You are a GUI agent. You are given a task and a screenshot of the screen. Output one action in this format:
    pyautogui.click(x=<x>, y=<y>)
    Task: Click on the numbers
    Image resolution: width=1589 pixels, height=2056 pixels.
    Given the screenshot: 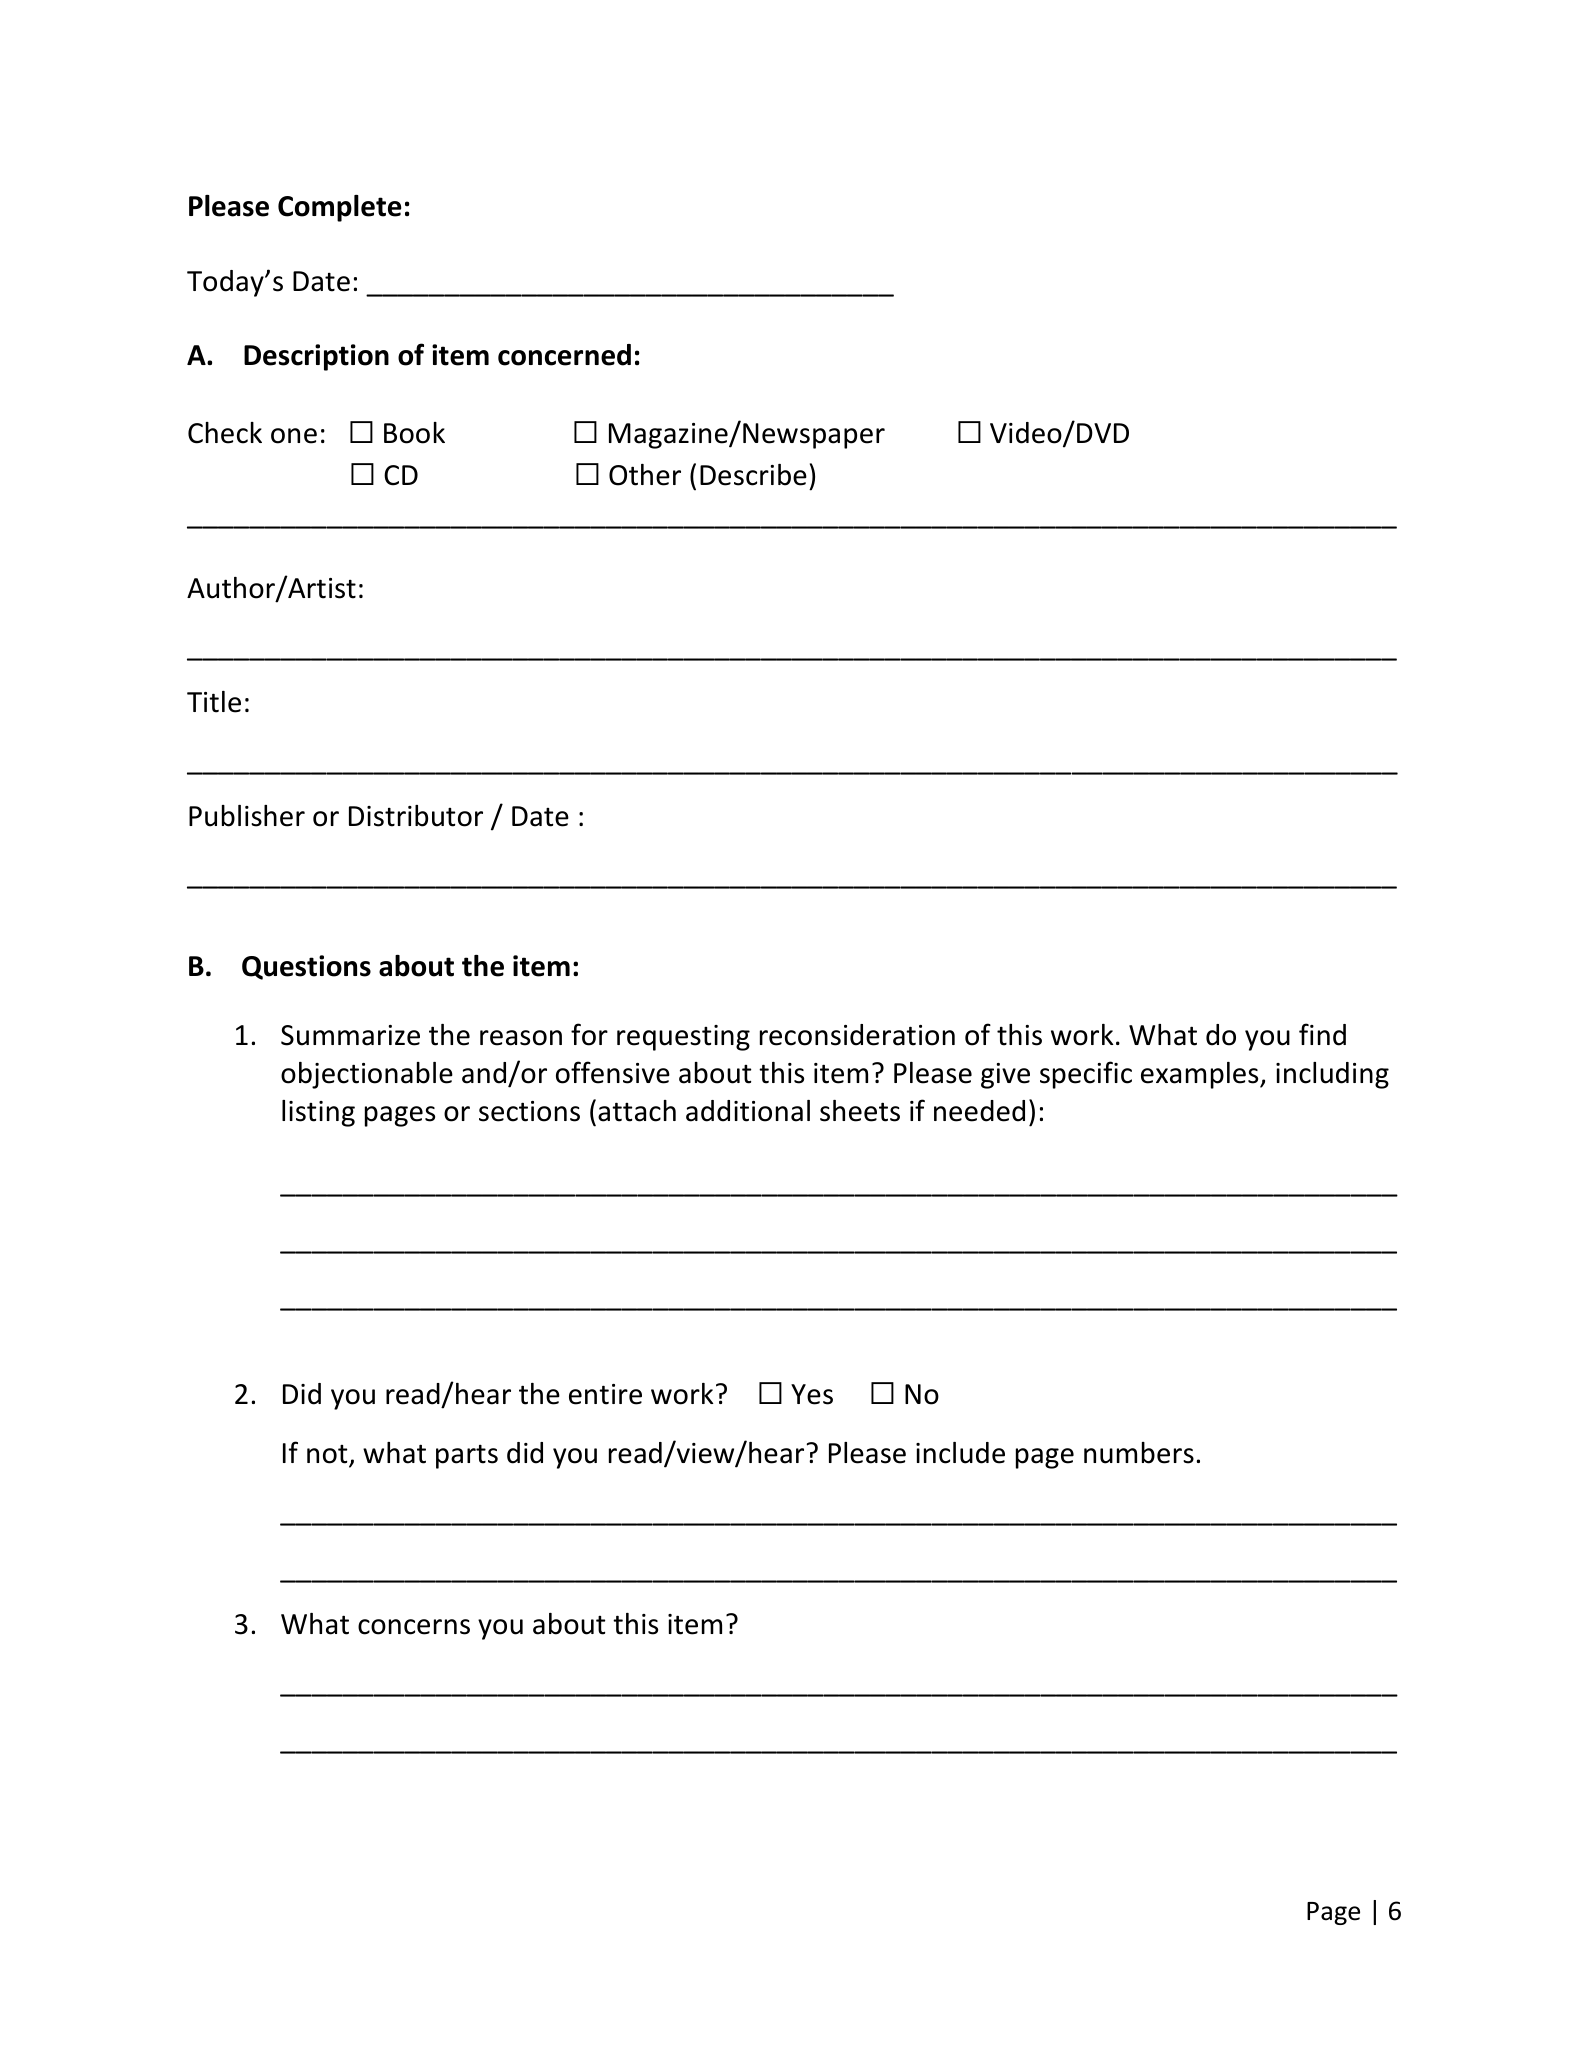 What is the action you would take?
    pyautogui.click(x=1139, y=1453)
